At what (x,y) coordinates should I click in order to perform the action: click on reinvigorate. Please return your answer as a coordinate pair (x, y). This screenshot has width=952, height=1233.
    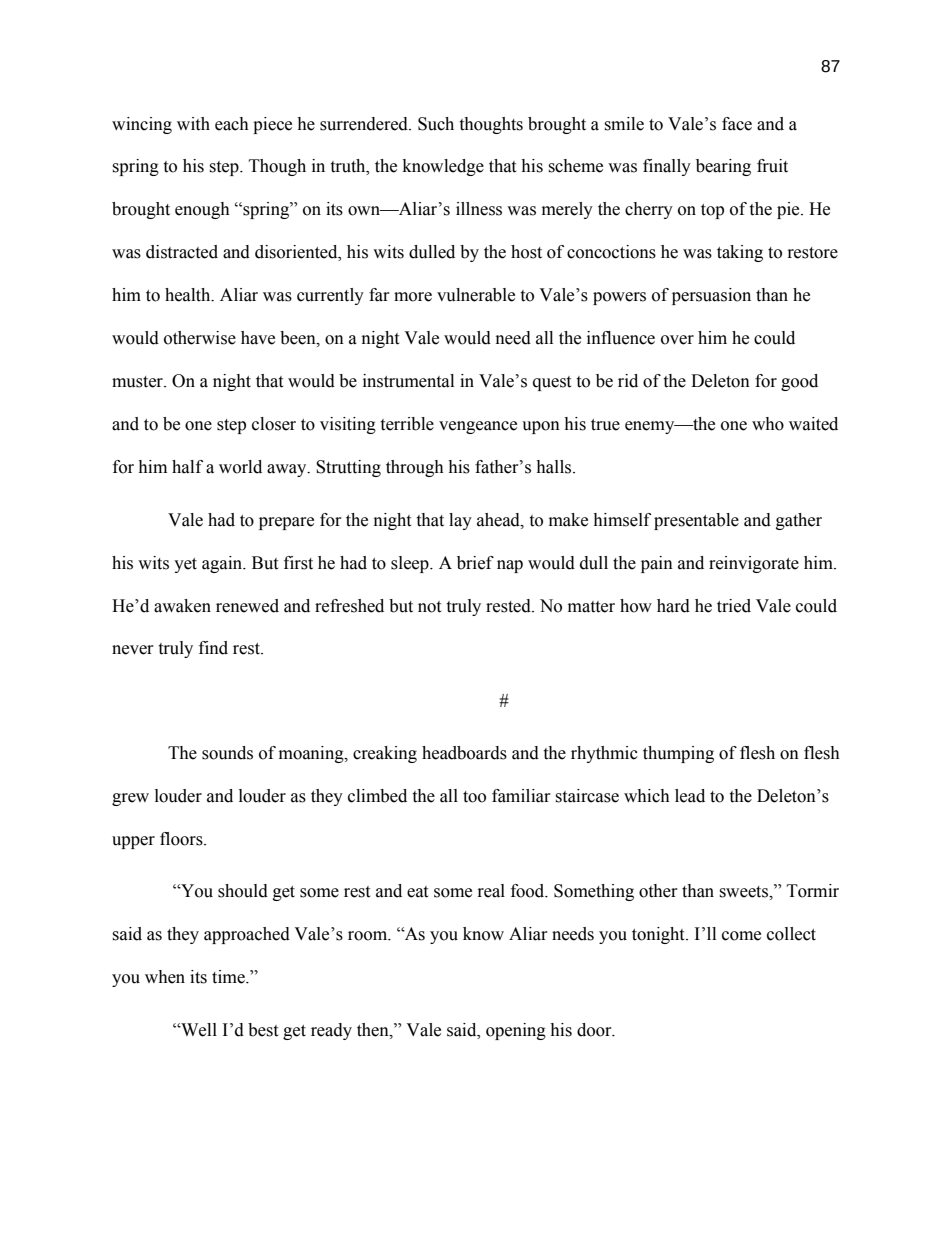
    Looking at the image, I should click on (754, 564).
